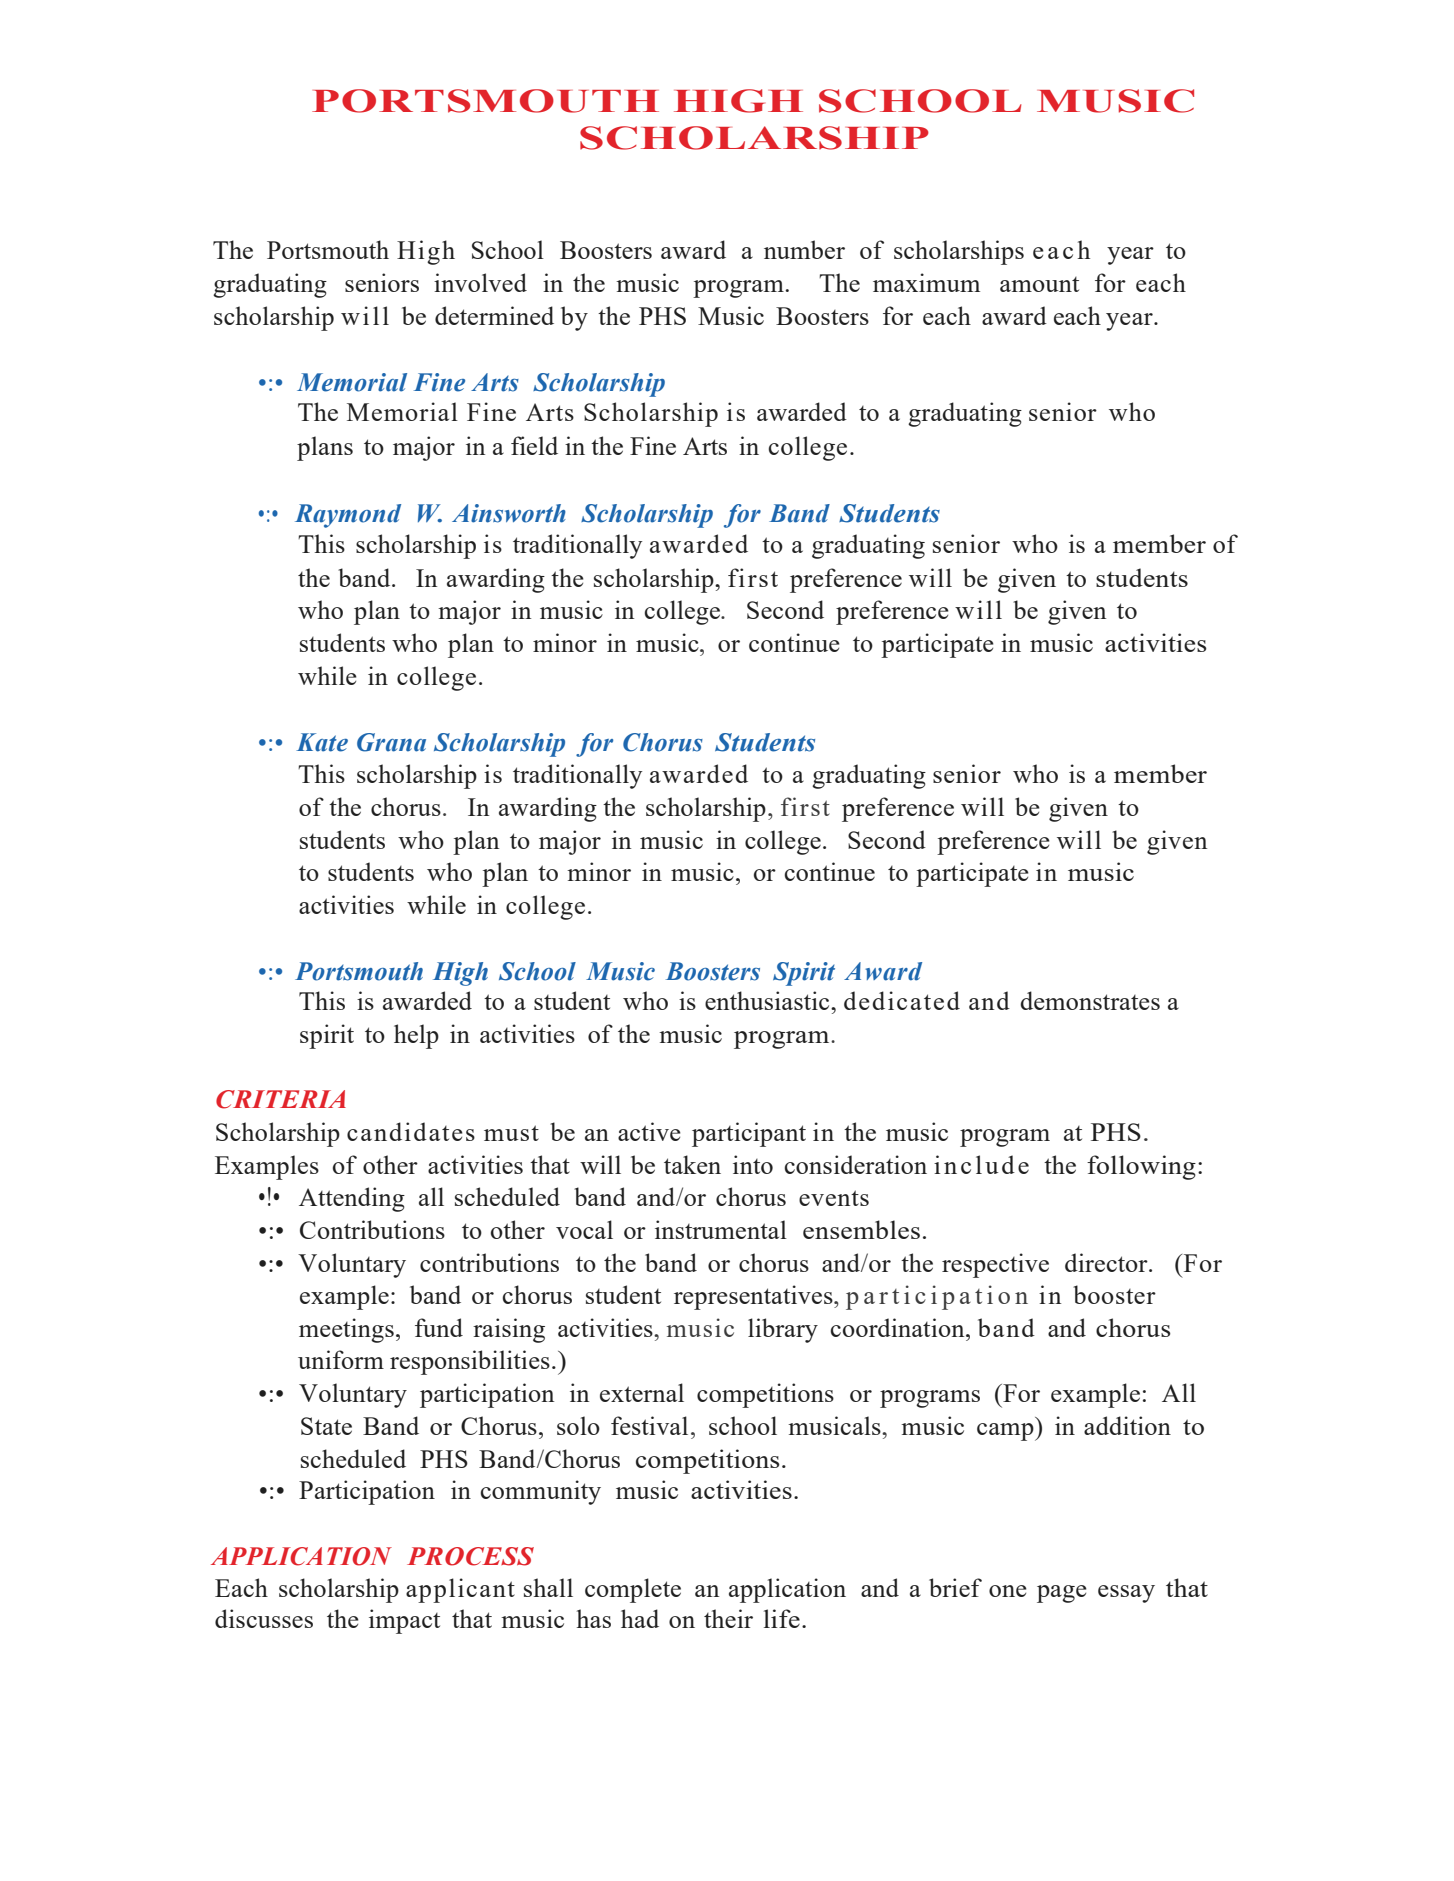 Image resolution: width=1454 pixels, height=1881 pixels. What do you see at coordinates (404, 1621) in the screenshot?
I see `impact` at bounding box center [404, 1621].
